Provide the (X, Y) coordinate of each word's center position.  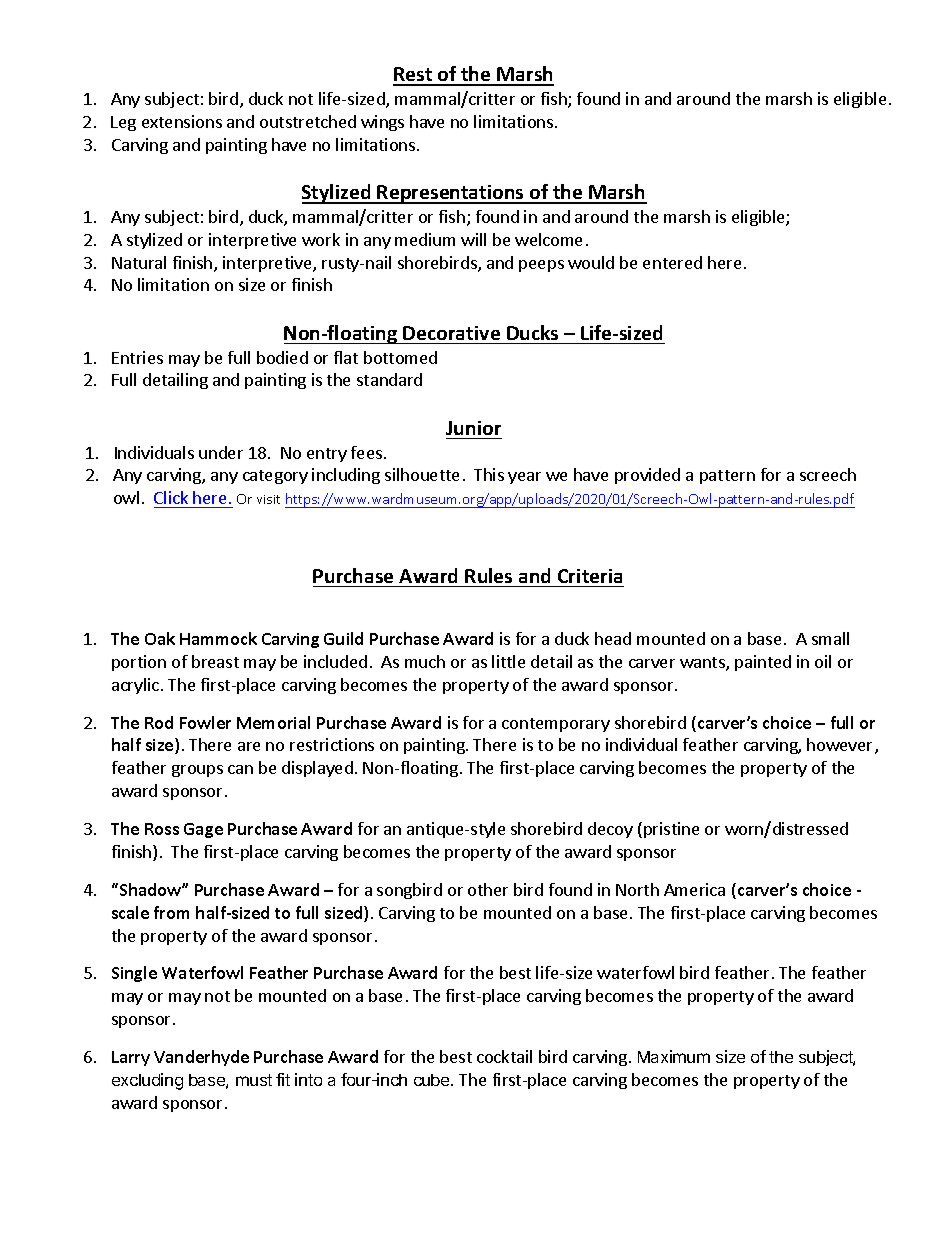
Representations (451, 194)
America (694, 889)
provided (647, 476)
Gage (203, 830)
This (489, 474)
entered (672, 262)
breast (215, 661)
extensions (182, 121)
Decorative (451, 333)
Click (172, 499)
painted (763, 663)
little (508, 661)
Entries (137, 357)
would (591, 262)
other (488, 889)
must (254, 1080)
